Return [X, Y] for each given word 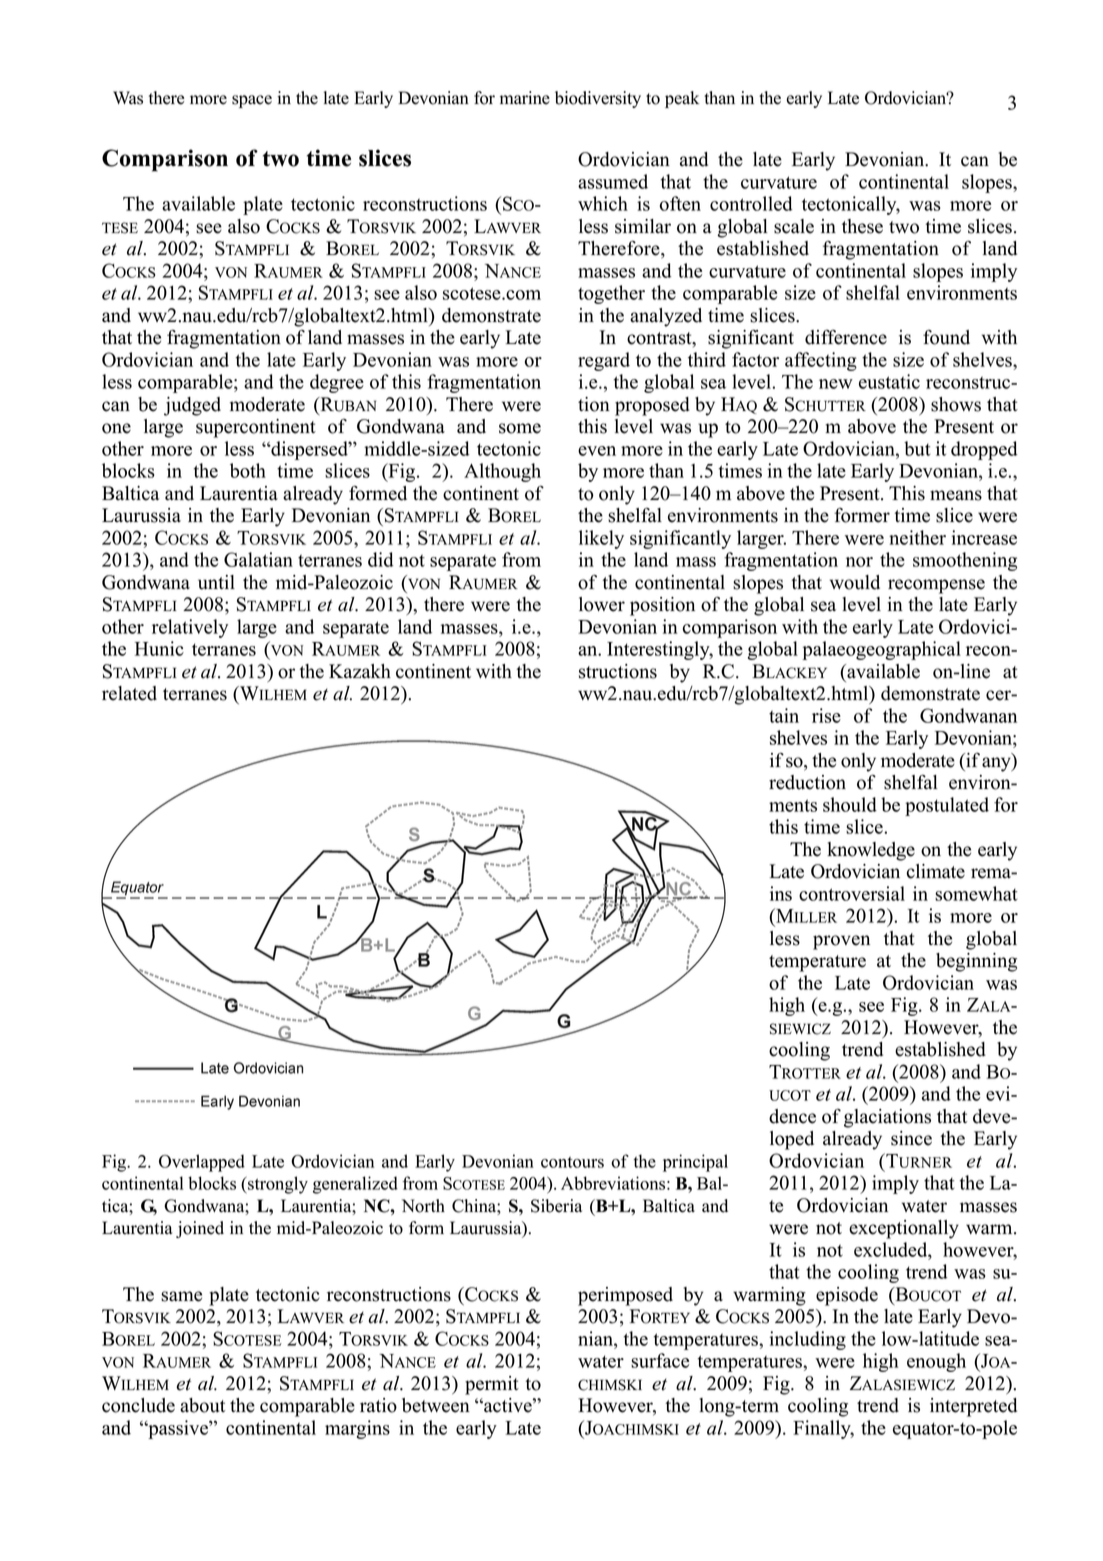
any [997, 764]
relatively [190, 628]
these [862, 226]
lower [602, 604]
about [202, 1405]
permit [492, 1385]
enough [936, 1362]
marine [525, 98]
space [252, 101]
